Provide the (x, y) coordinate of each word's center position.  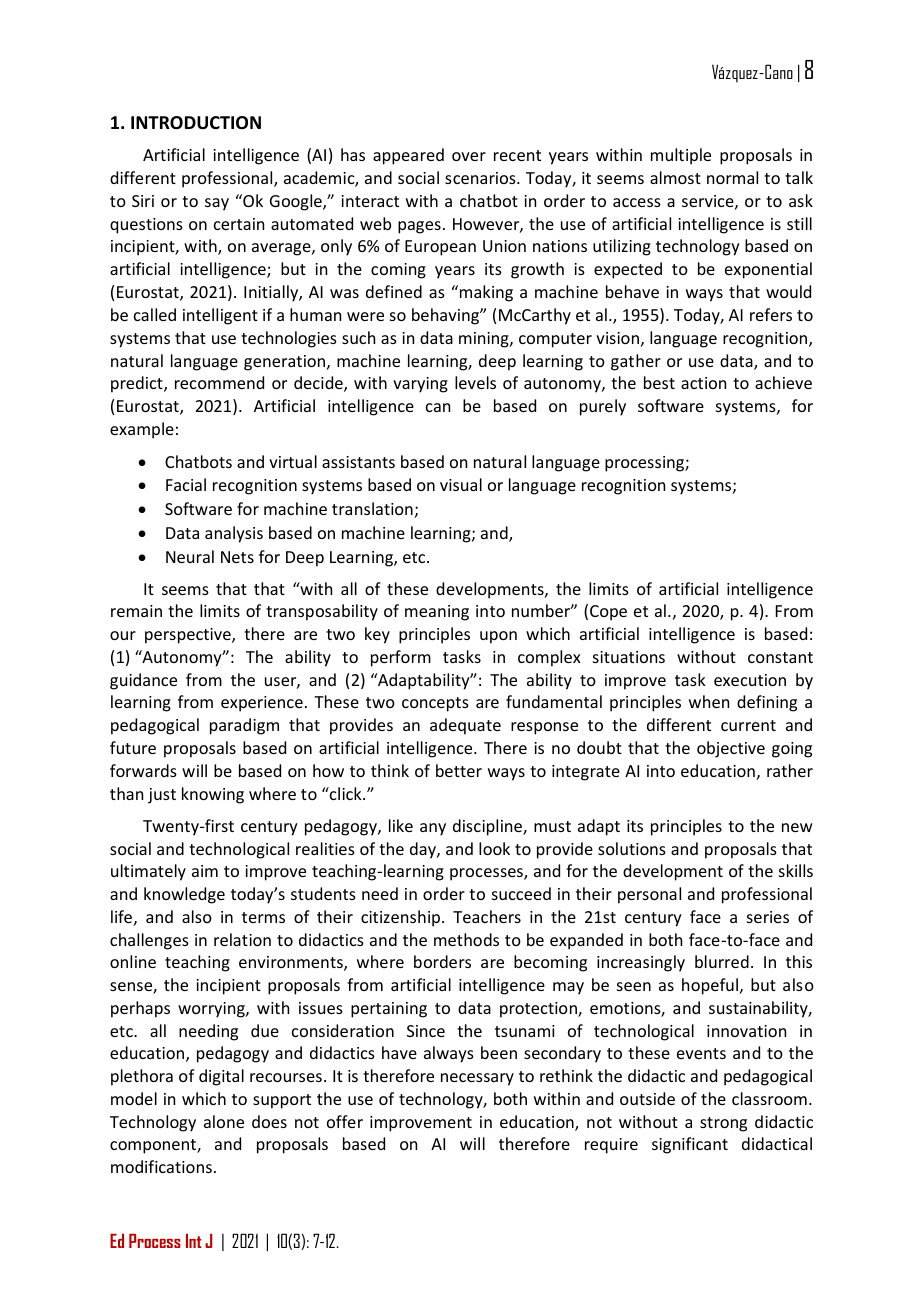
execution (750, 680)
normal (732, 177)
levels (475, 382)
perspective (189, 636)
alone (224, 1121)
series (768, 917)
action (703, 383)
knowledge (184, 895)
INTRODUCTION (196, 123)
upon (498, 637)
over (469, 156)
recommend (219, 382)
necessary (477, 1079)
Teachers (487, 916)
